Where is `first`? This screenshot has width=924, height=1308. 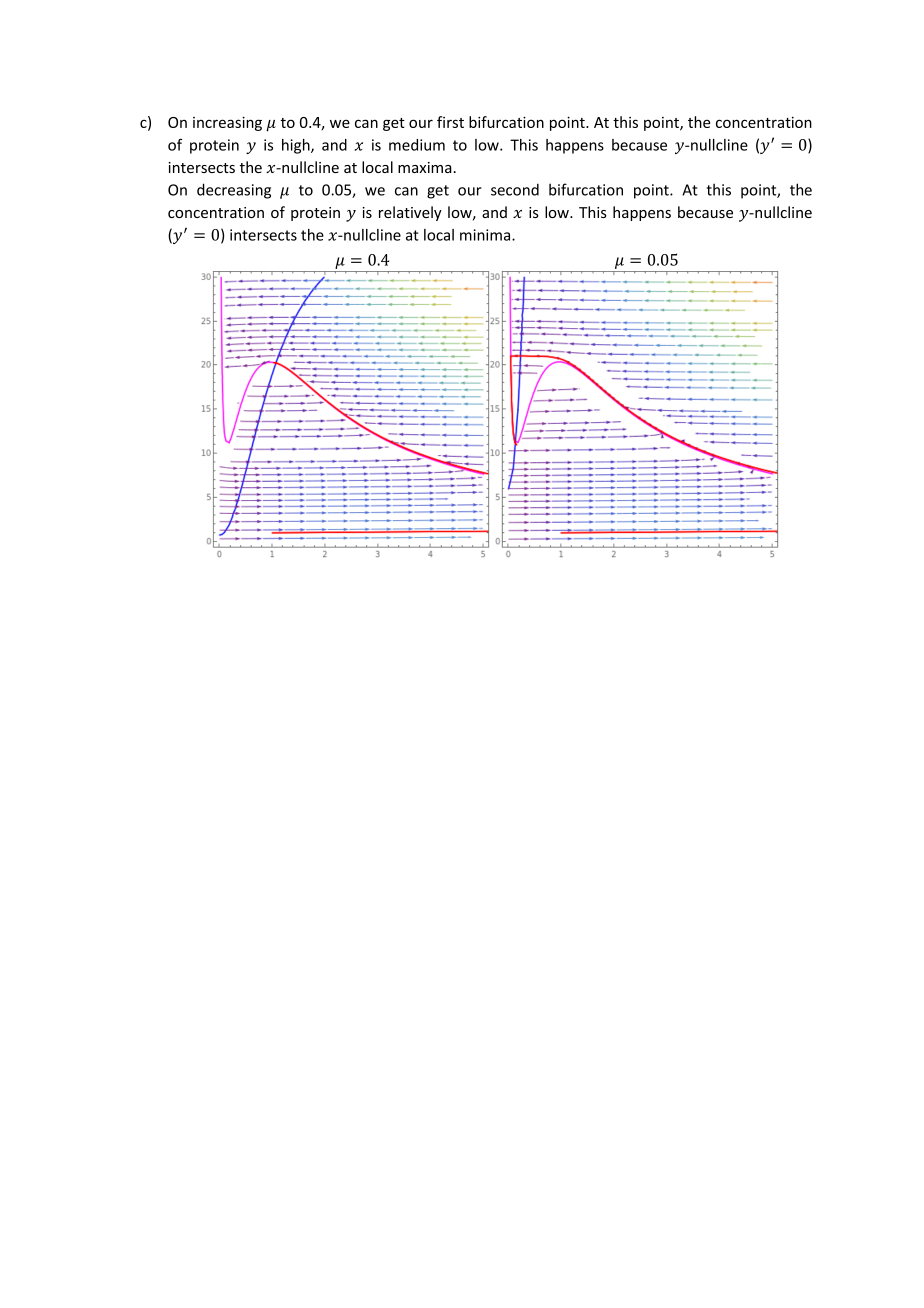 first is located at coordinates (450, 122).
